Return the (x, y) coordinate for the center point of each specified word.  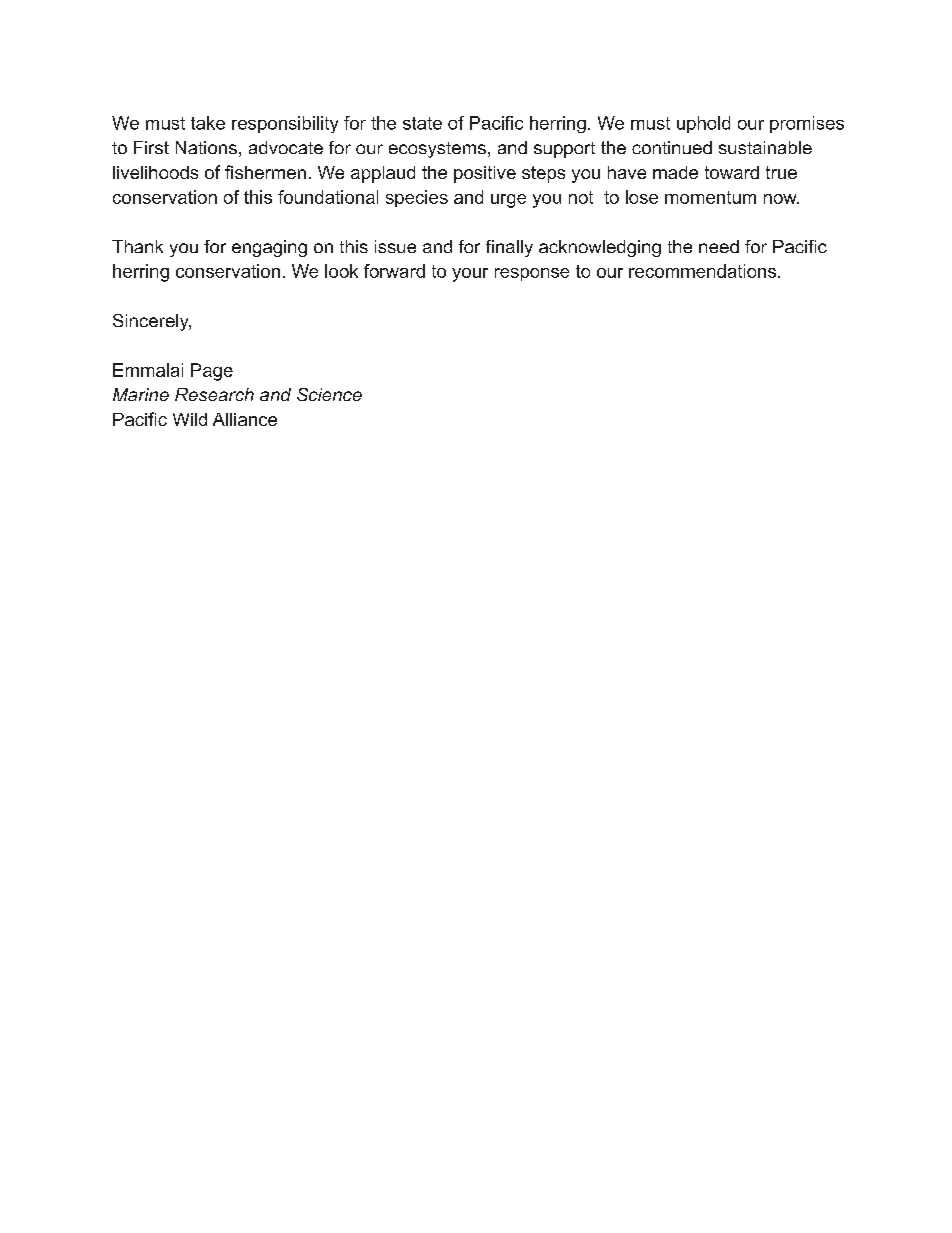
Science (329, 394)
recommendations (702, 271)
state (422, 123)
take (208, 123)
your (470, 275)
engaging (269, 248)
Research (214, 394)
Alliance (245, 419)
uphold (703, 124)
